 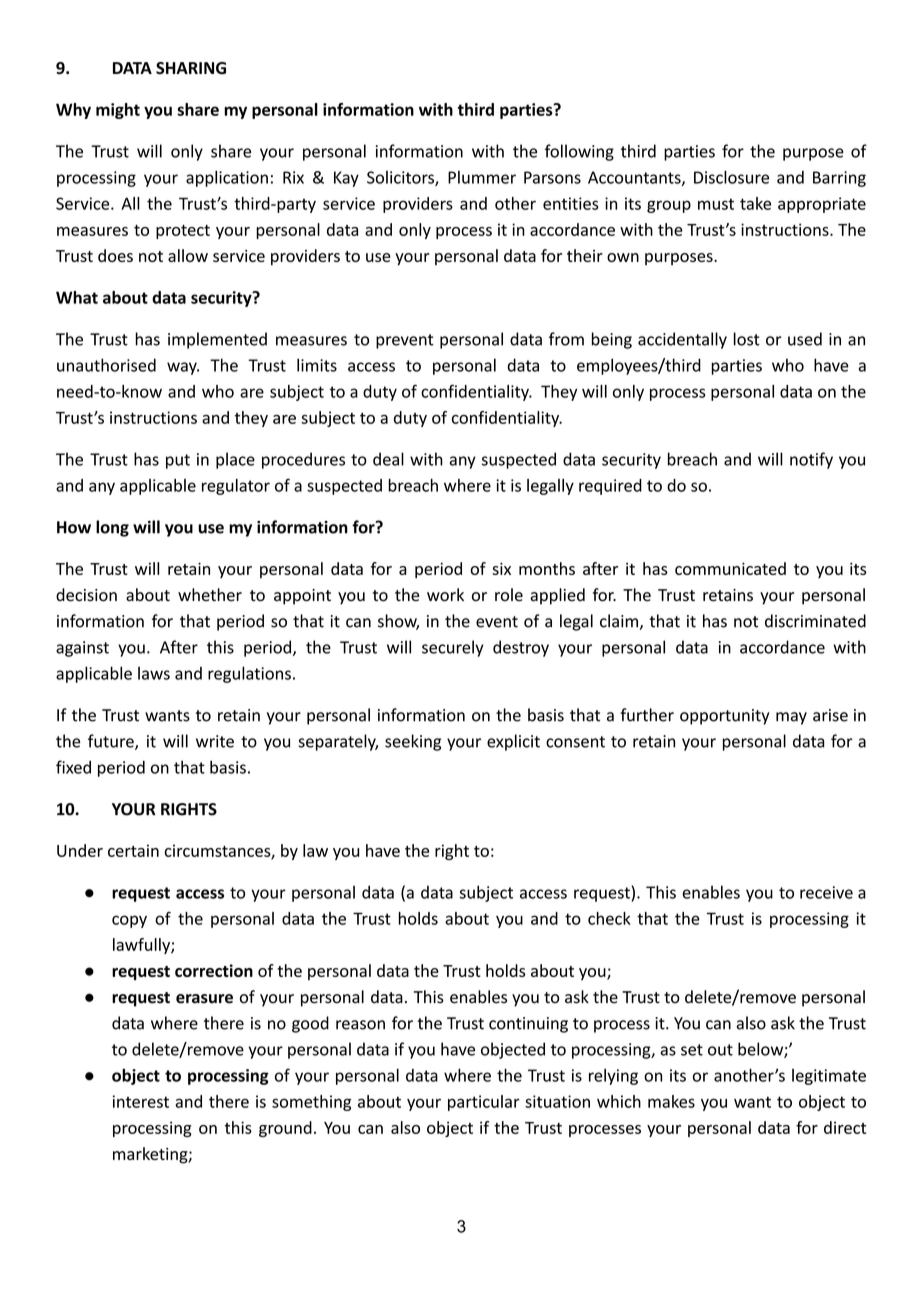 I want to click on makes, so click(x=671, y=1101).
